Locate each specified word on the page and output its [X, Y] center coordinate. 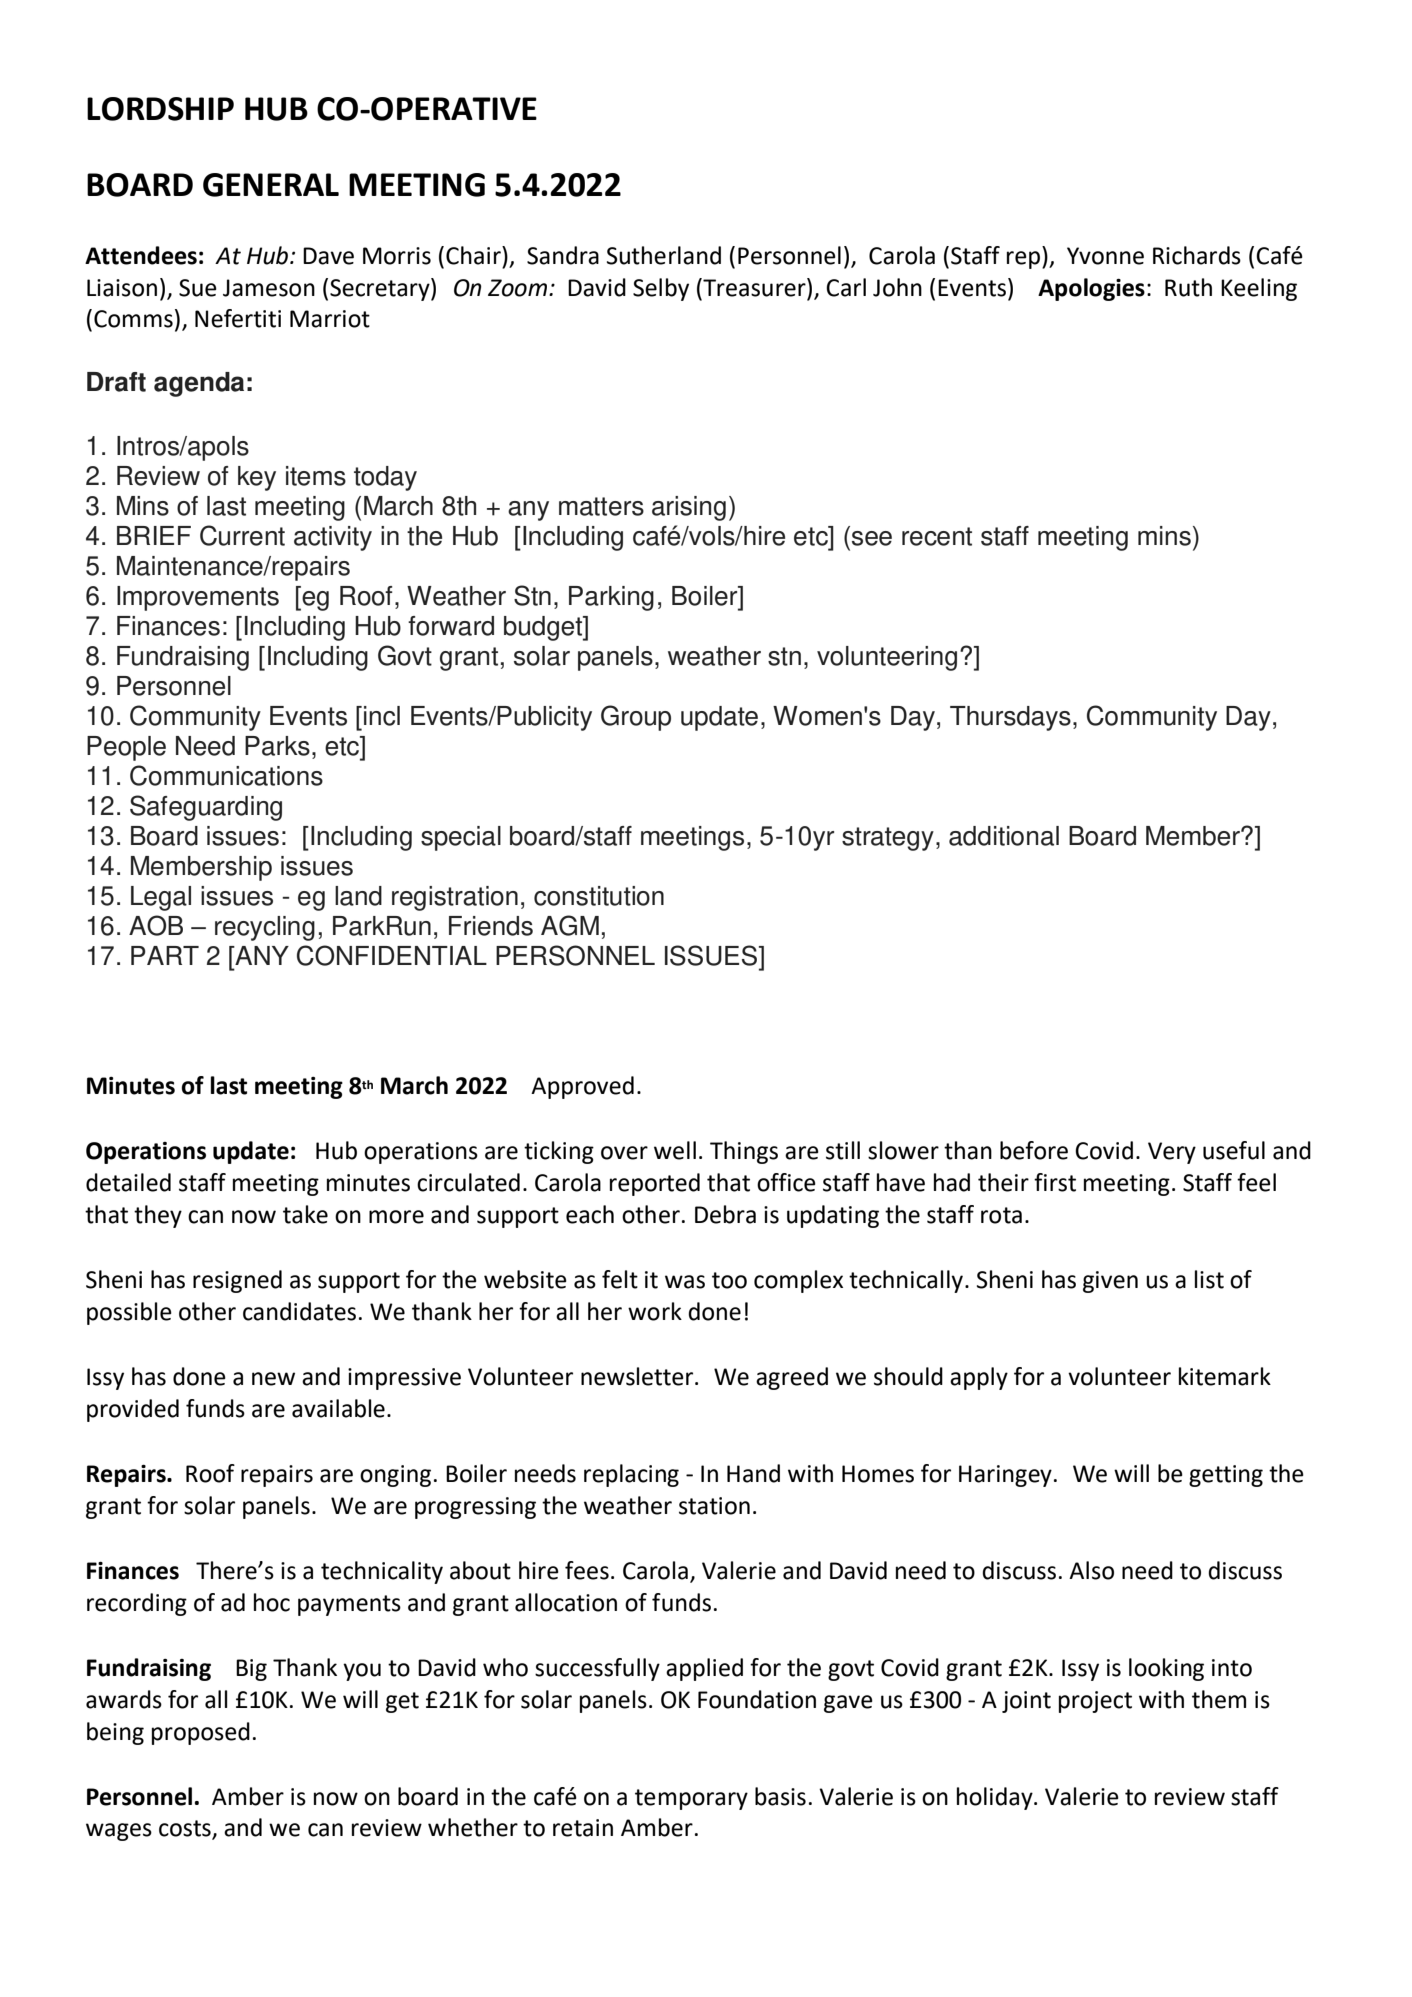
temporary [691, 1799]
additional [1004, 836]
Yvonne [1105, 256]
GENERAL [271, 185]
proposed [201, 1733]
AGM [570, 925]
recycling [265, 928]
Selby [661, 289]
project [1095, 1702]
